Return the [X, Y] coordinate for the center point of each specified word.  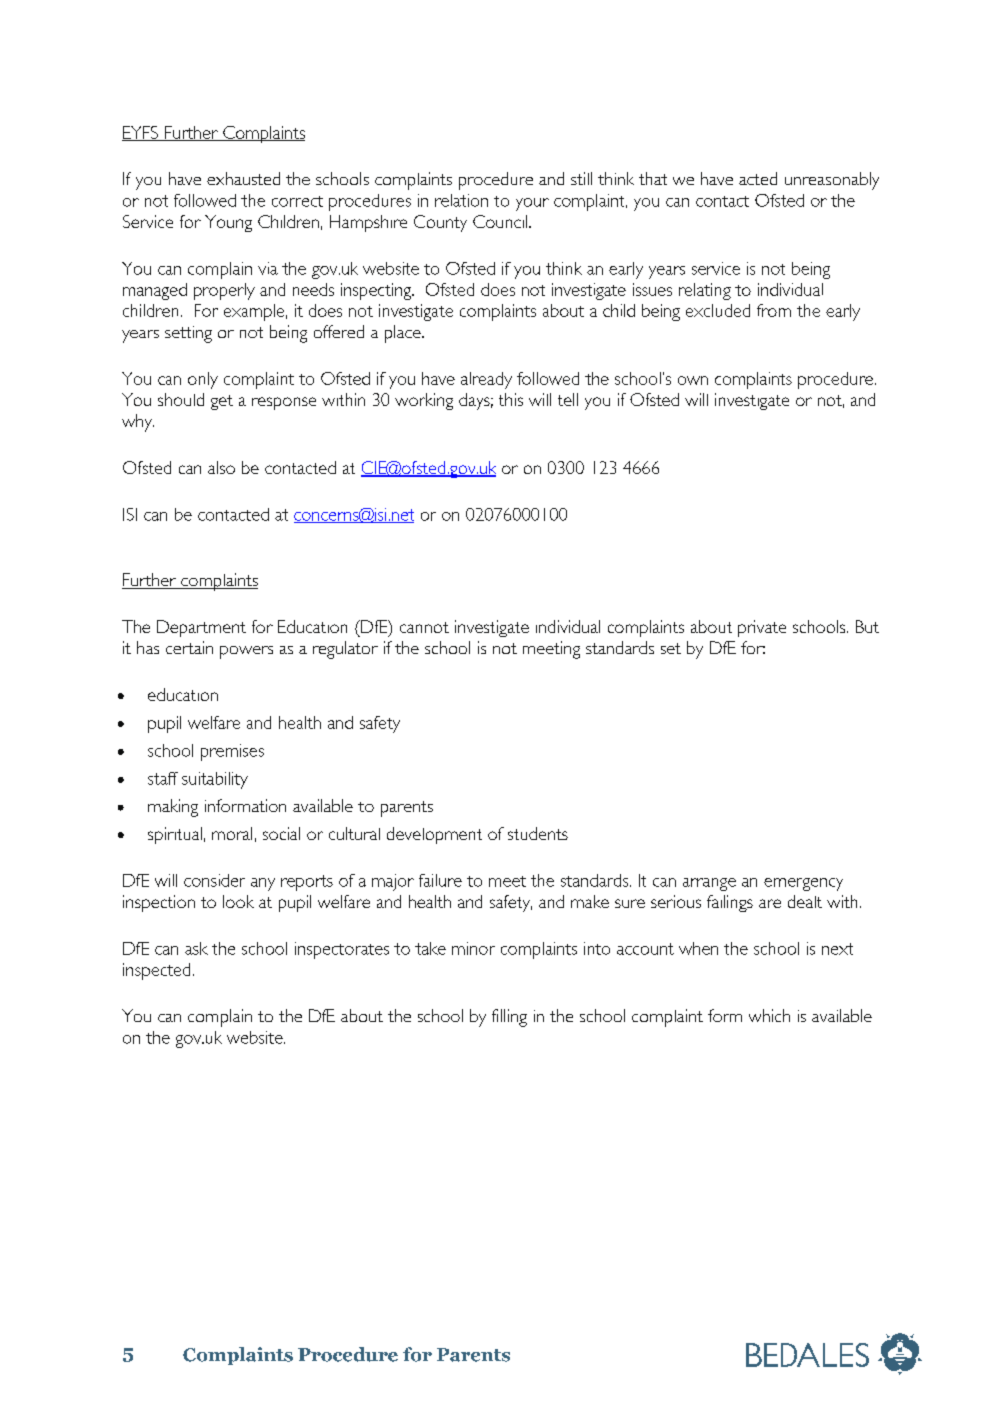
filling [509, 1018]
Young [228, 223]
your [532, 204]
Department [201, 628]
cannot [424, 627]
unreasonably [832, 181]
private [762, 628]
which [769, 1015]
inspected [156, 971]
